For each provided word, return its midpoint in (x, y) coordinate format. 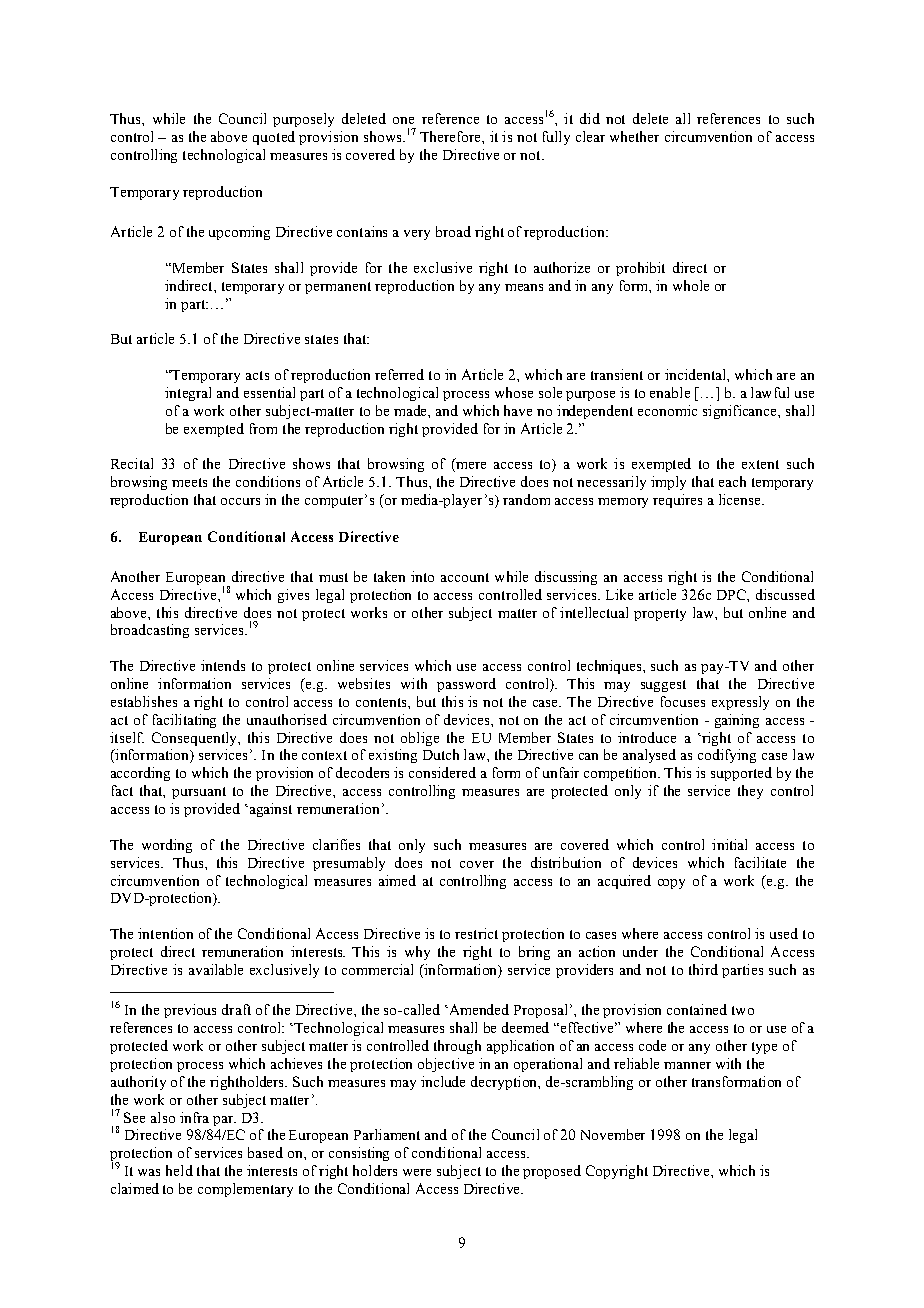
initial (729, 844)
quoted (274, 138)
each (732, 481)
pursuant (199, 793)
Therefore (451, 136)
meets (189, 482)
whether (634, 136)
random (526, 499)
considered (442, 772)
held (179, 1170)
